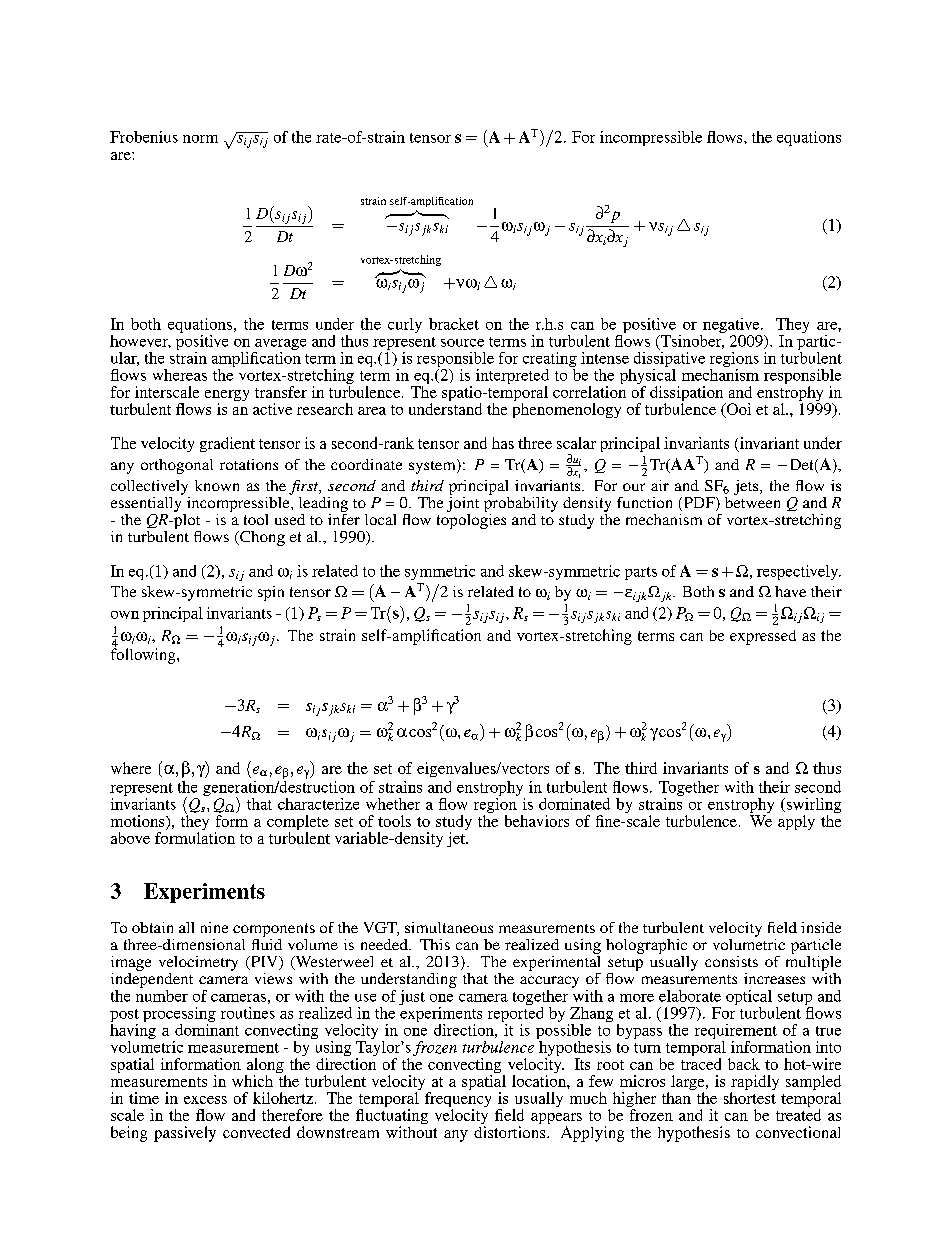 This image has width=952, height=1233. Describe the element at coordinates (763, 637) in the image. I see `expressed` at that location.
